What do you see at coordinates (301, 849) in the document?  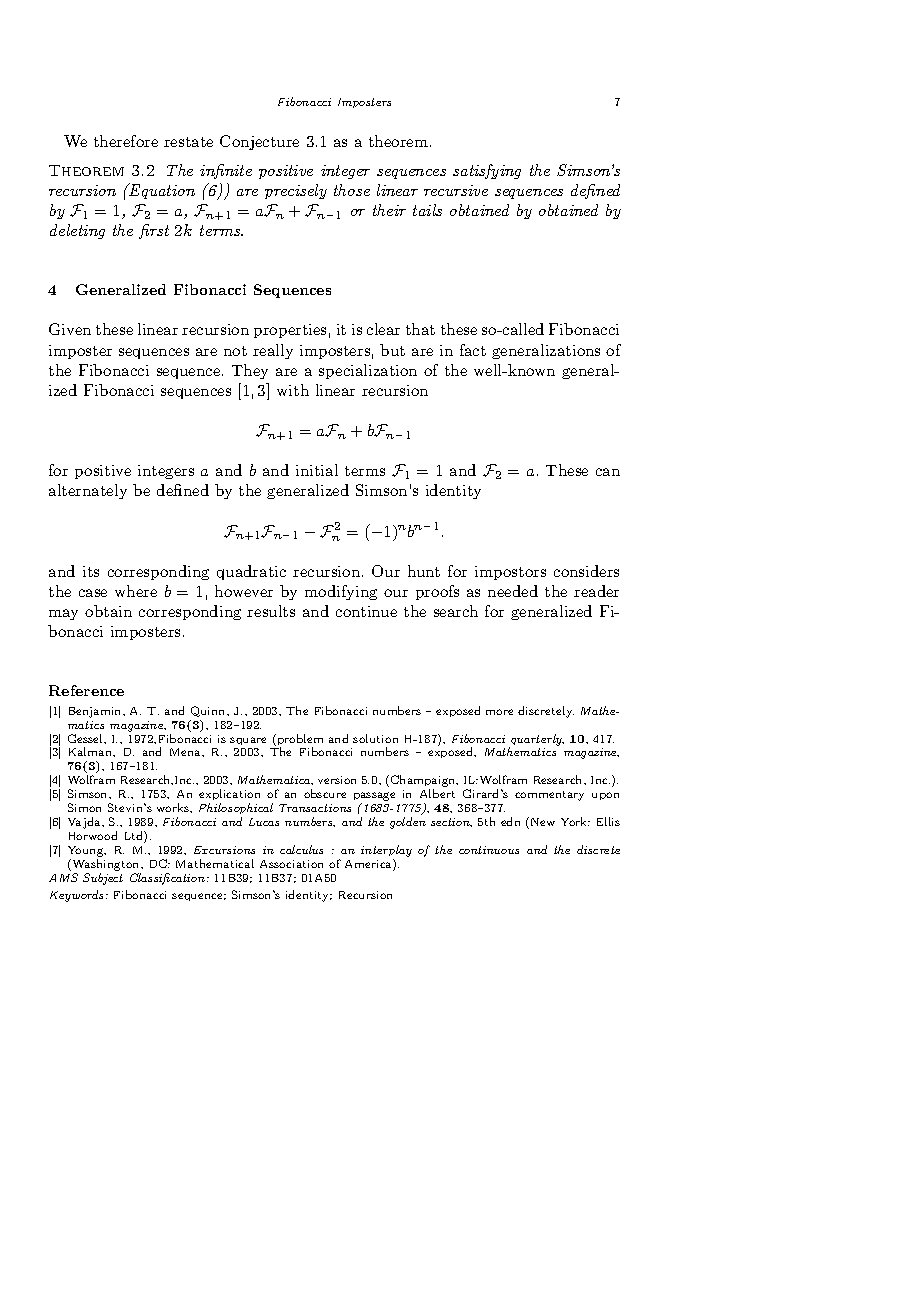 I see `calculus` at bounding box center [301, 849].
